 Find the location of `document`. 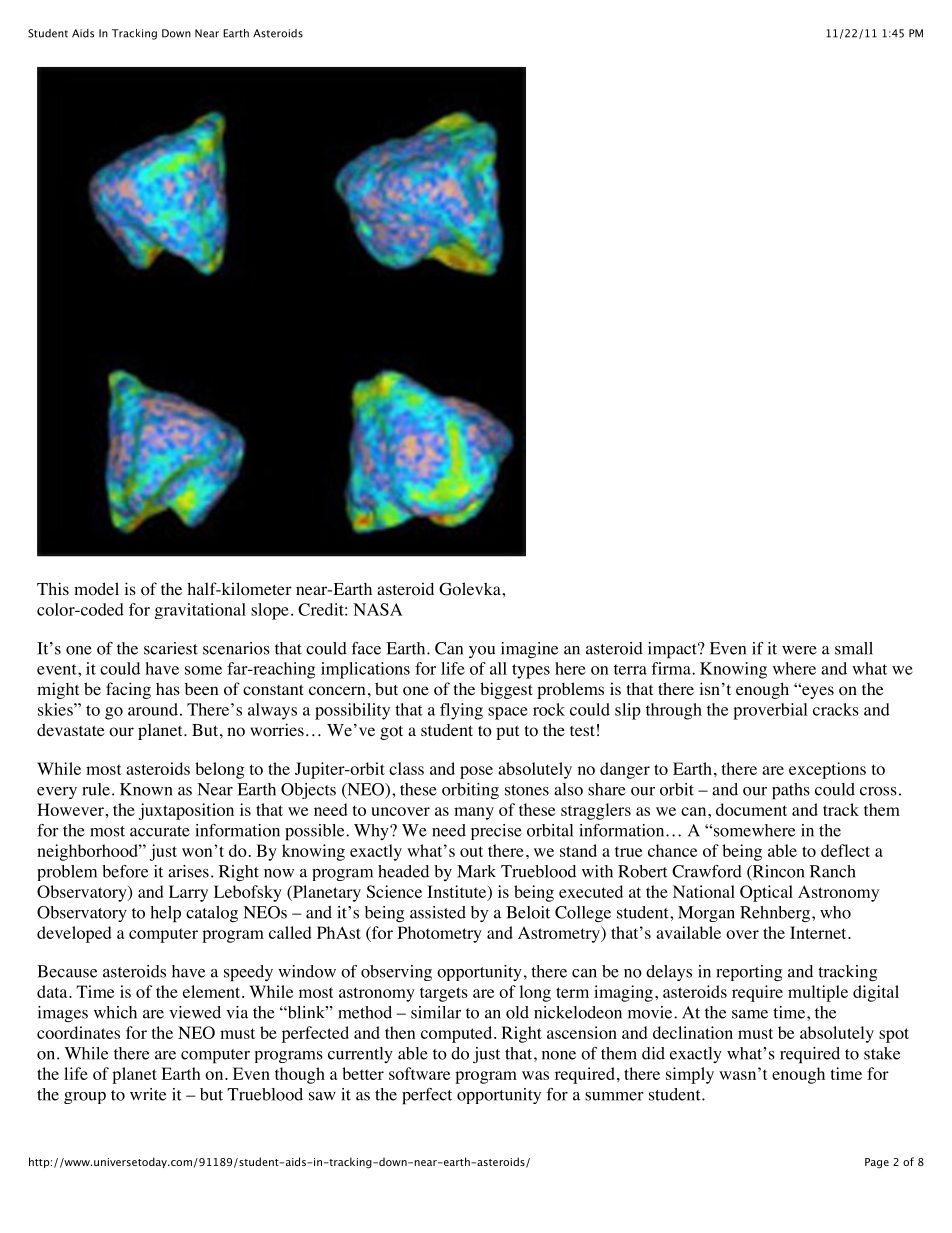

document is located at coordinates (751, 809).
